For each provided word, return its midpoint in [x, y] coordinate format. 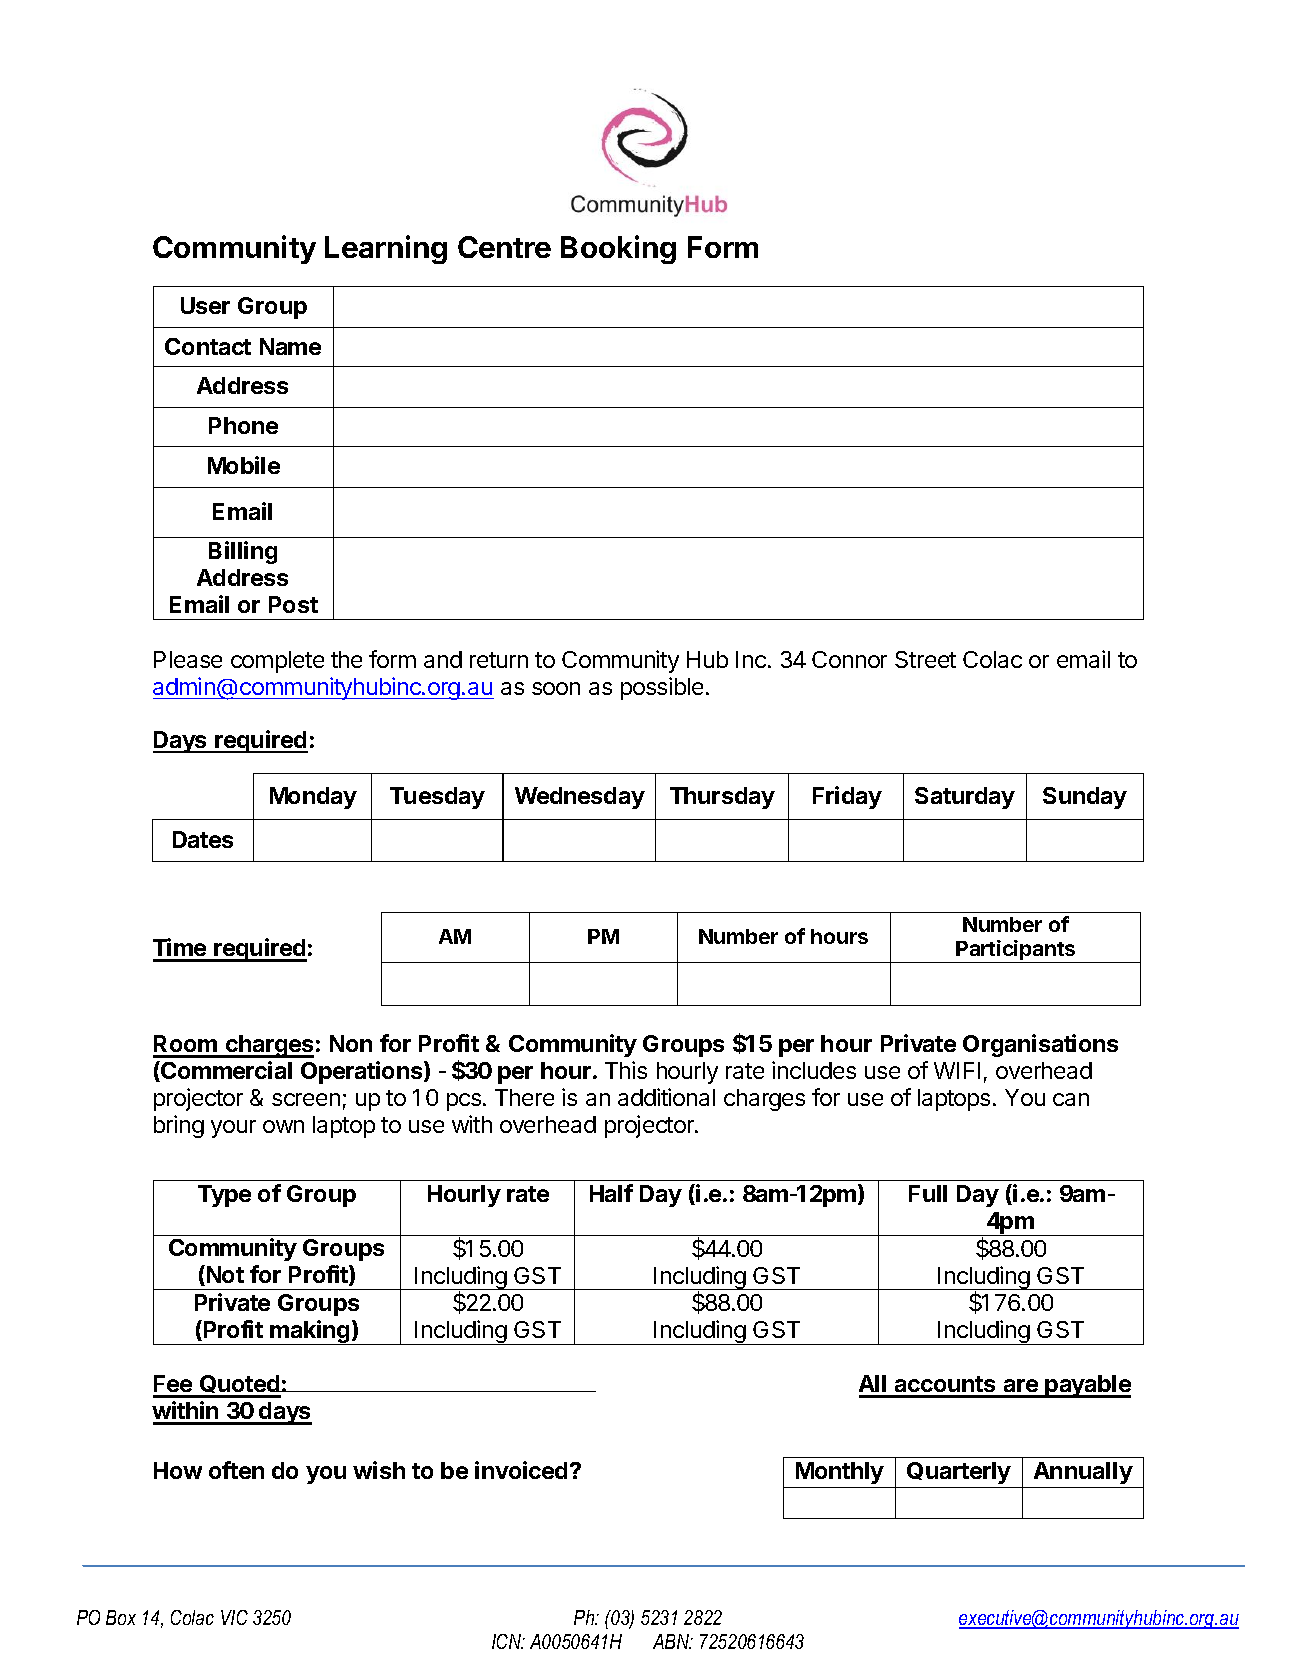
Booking [618, 249]
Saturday [965, 798]
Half [611, 1193]
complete [277, 662]
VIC [234, 1617]
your [233, 1129]
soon [556, 688]
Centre [504, 247]
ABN [672, 1641]
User [205, 305]
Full [928, 1193]
